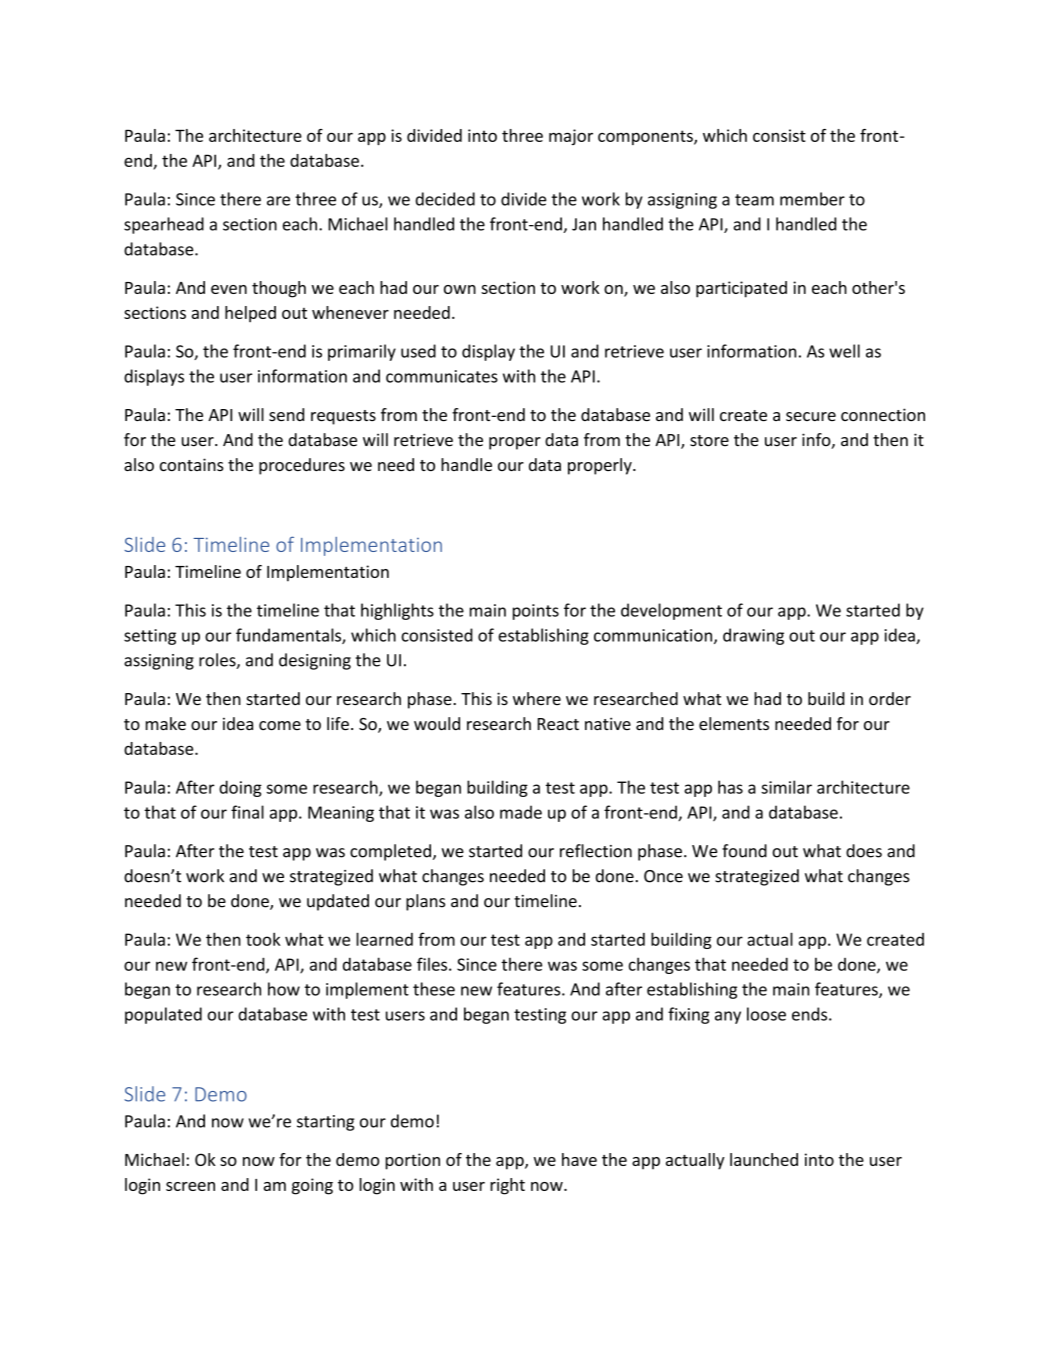 Image resolution: width=1052 pixels, height=1362 pixels. I want to click on designing, so click(315, 661).
